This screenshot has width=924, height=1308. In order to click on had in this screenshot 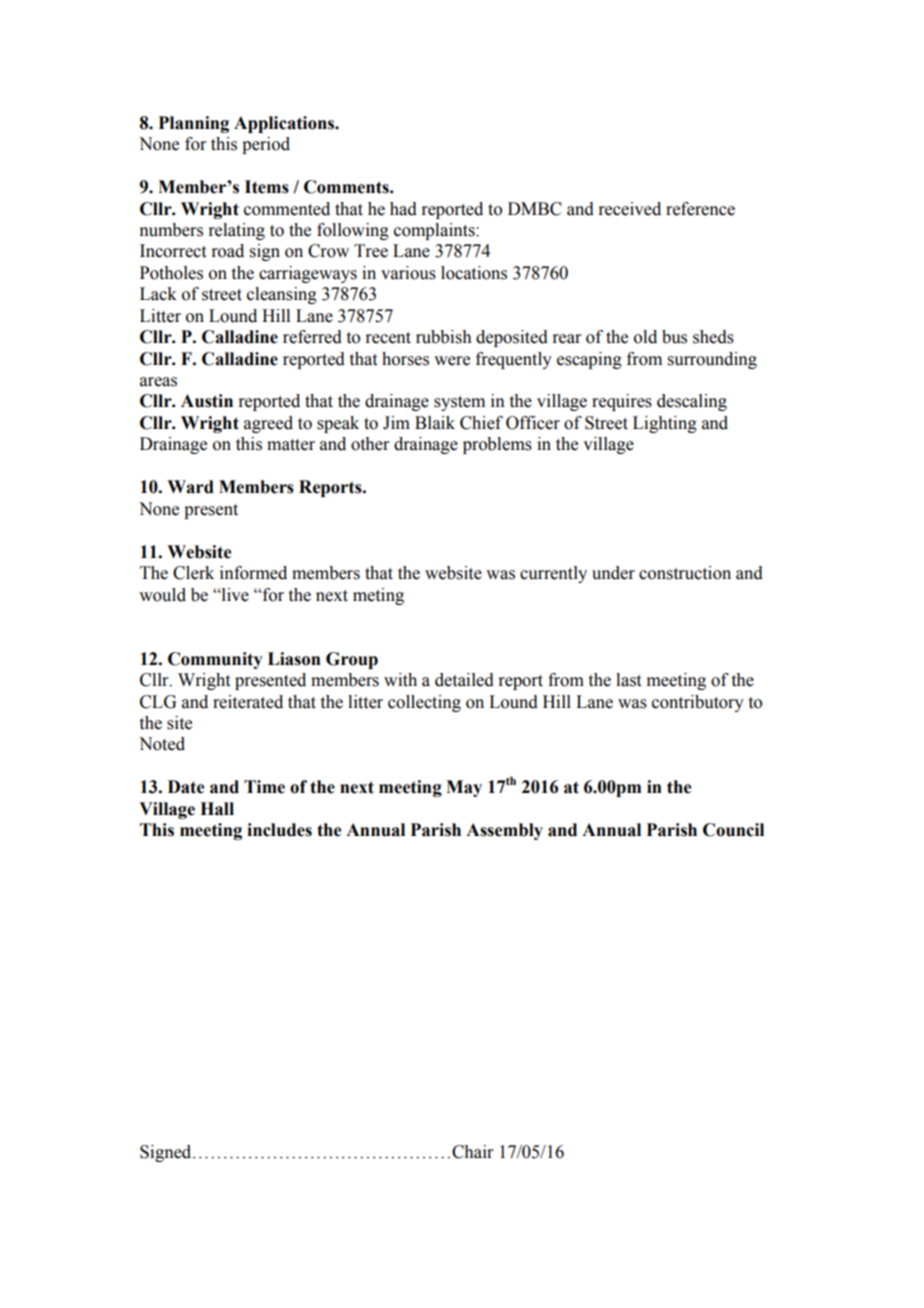, I will do `click(403, 209)`.
